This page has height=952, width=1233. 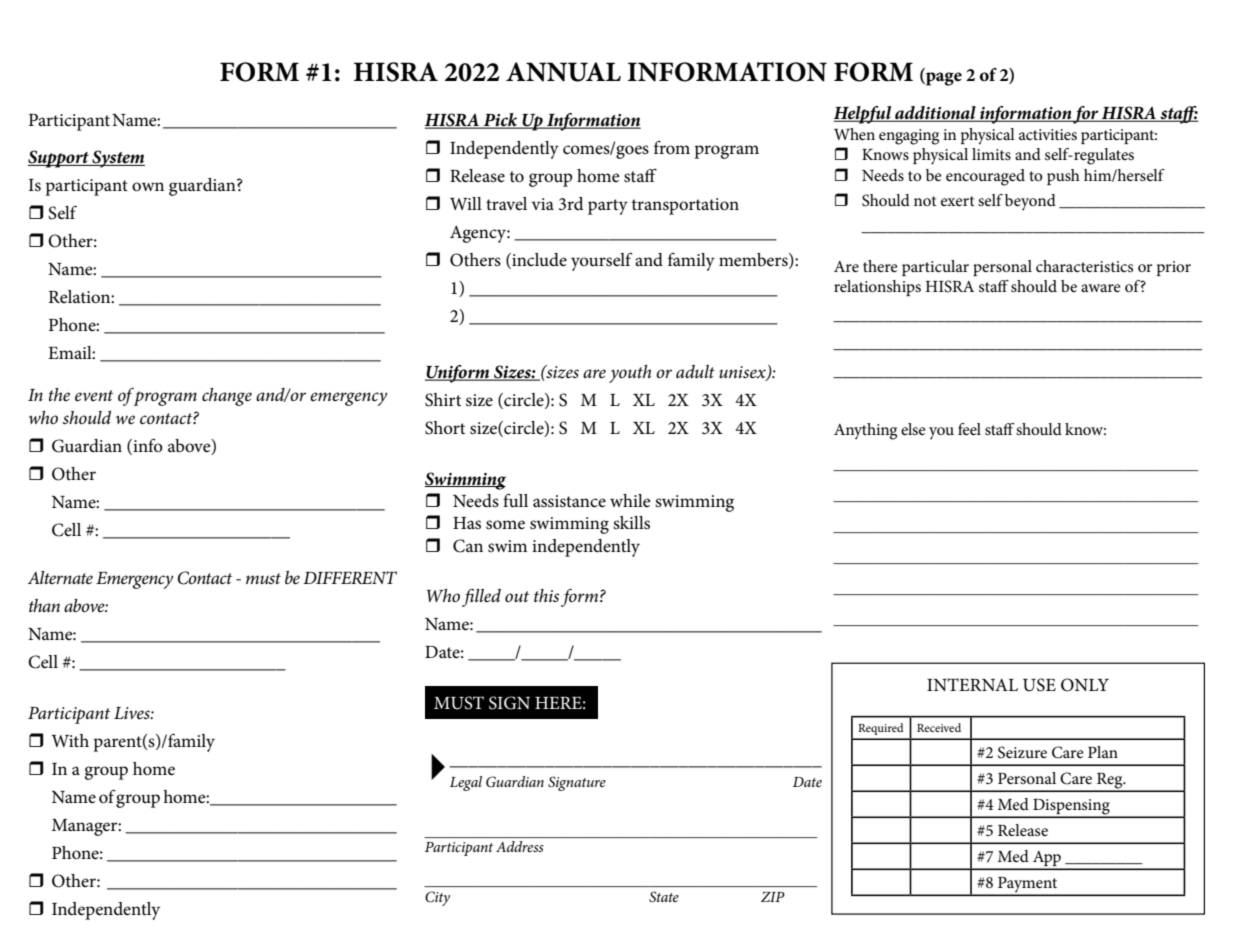 What do you see at coordinates (227, 397) in the page?
I see `change` at bounding box center [227, 397].
